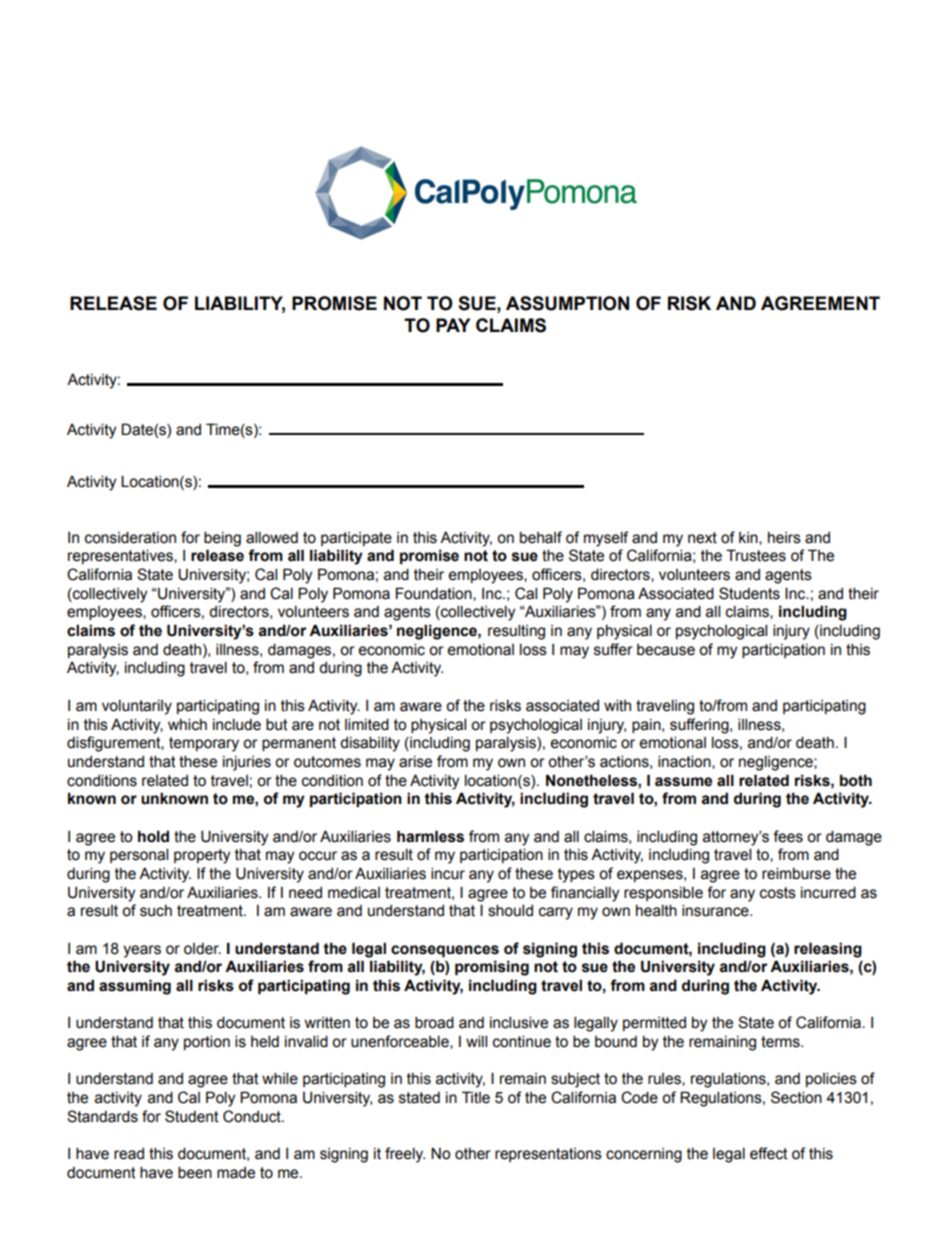 This screenshot has height=1233, width=952. Describe the element at coordinates (510, 910) in the screenshot. I see `should` at that location.
